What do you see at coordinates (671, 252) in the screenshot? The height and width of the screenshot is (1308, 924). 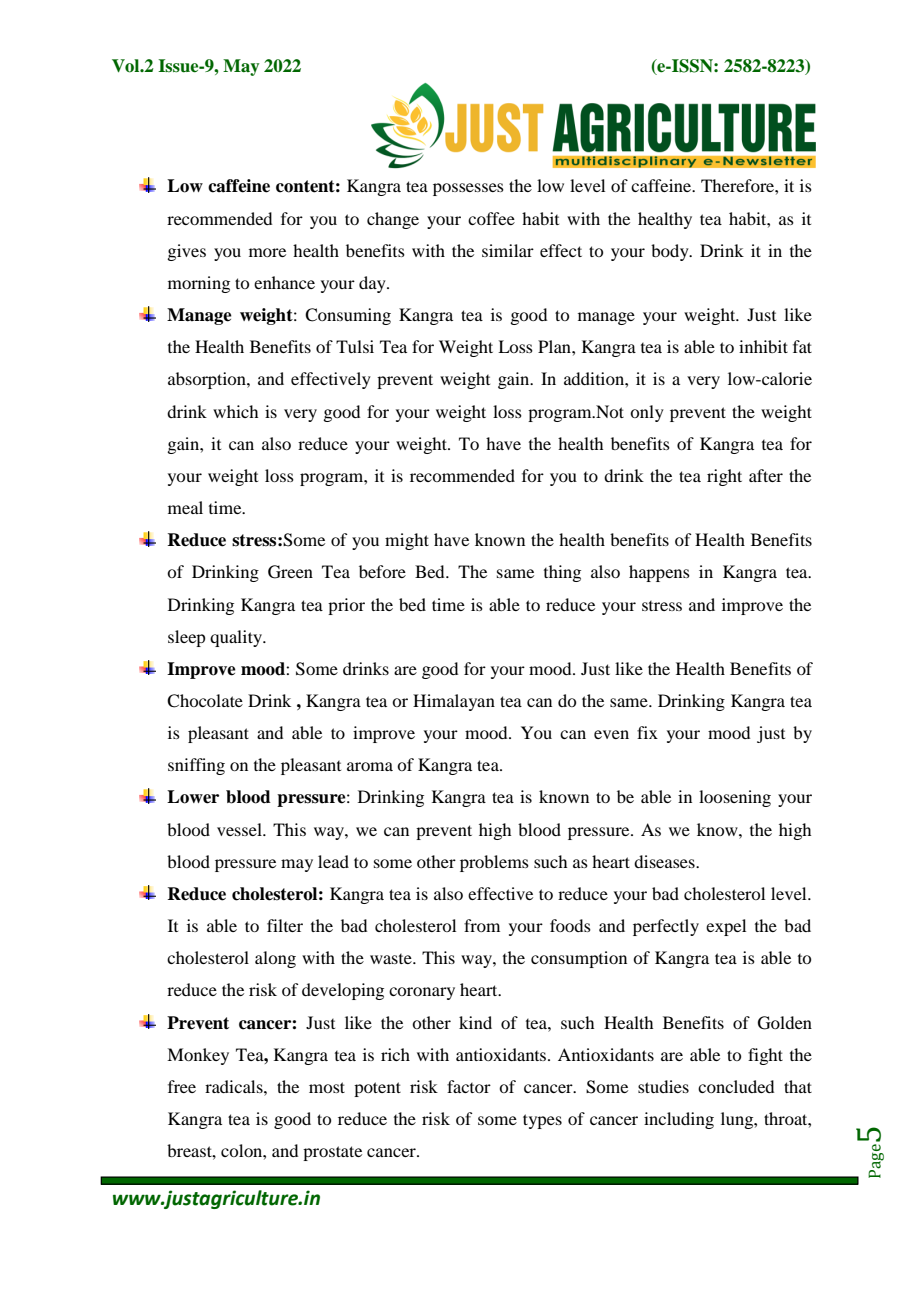 I see `body` at bounding box center [671, 252].
